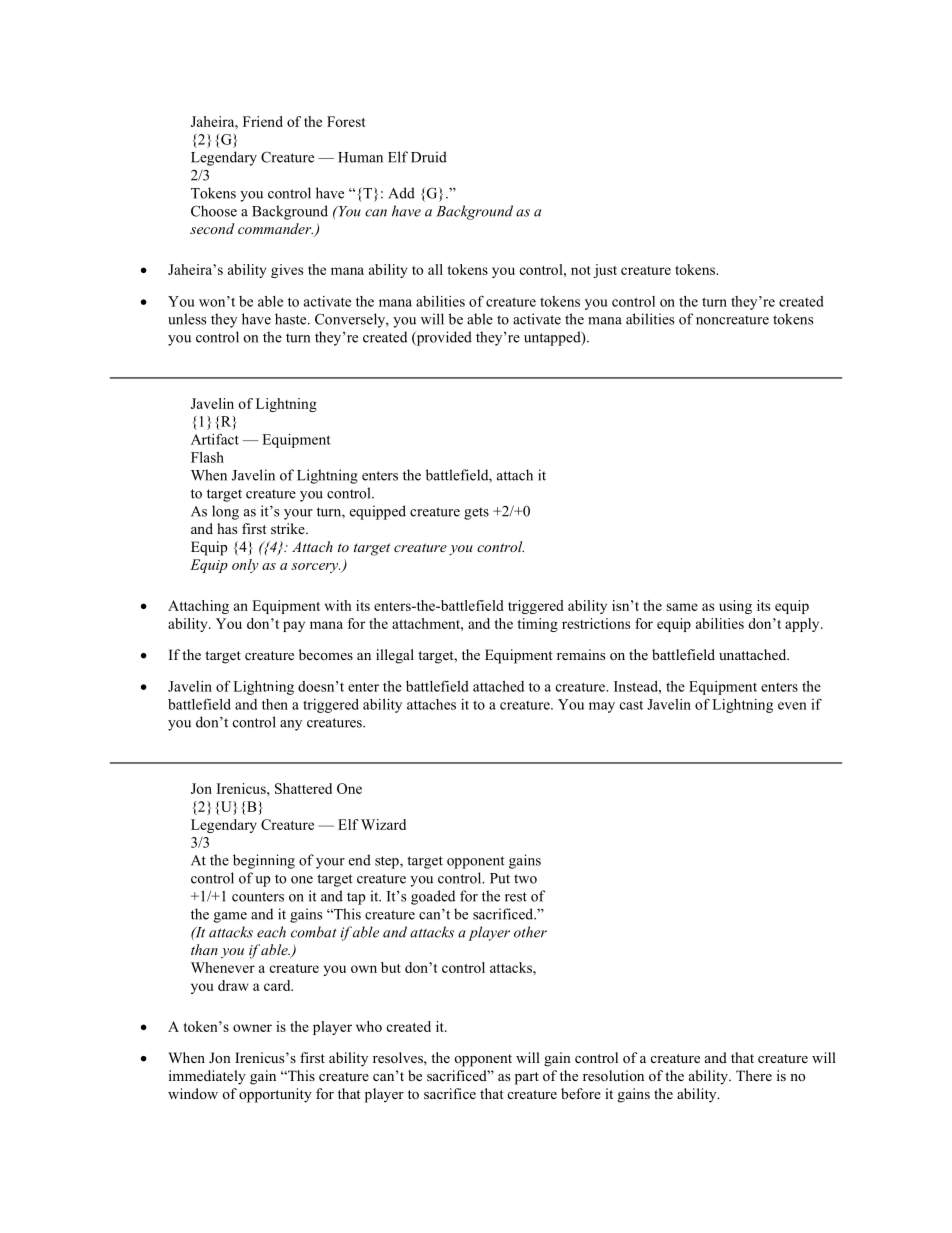 The height and width of the screenshot is (1233, 952). I want to click on opportunity, so click(275, 1095).
